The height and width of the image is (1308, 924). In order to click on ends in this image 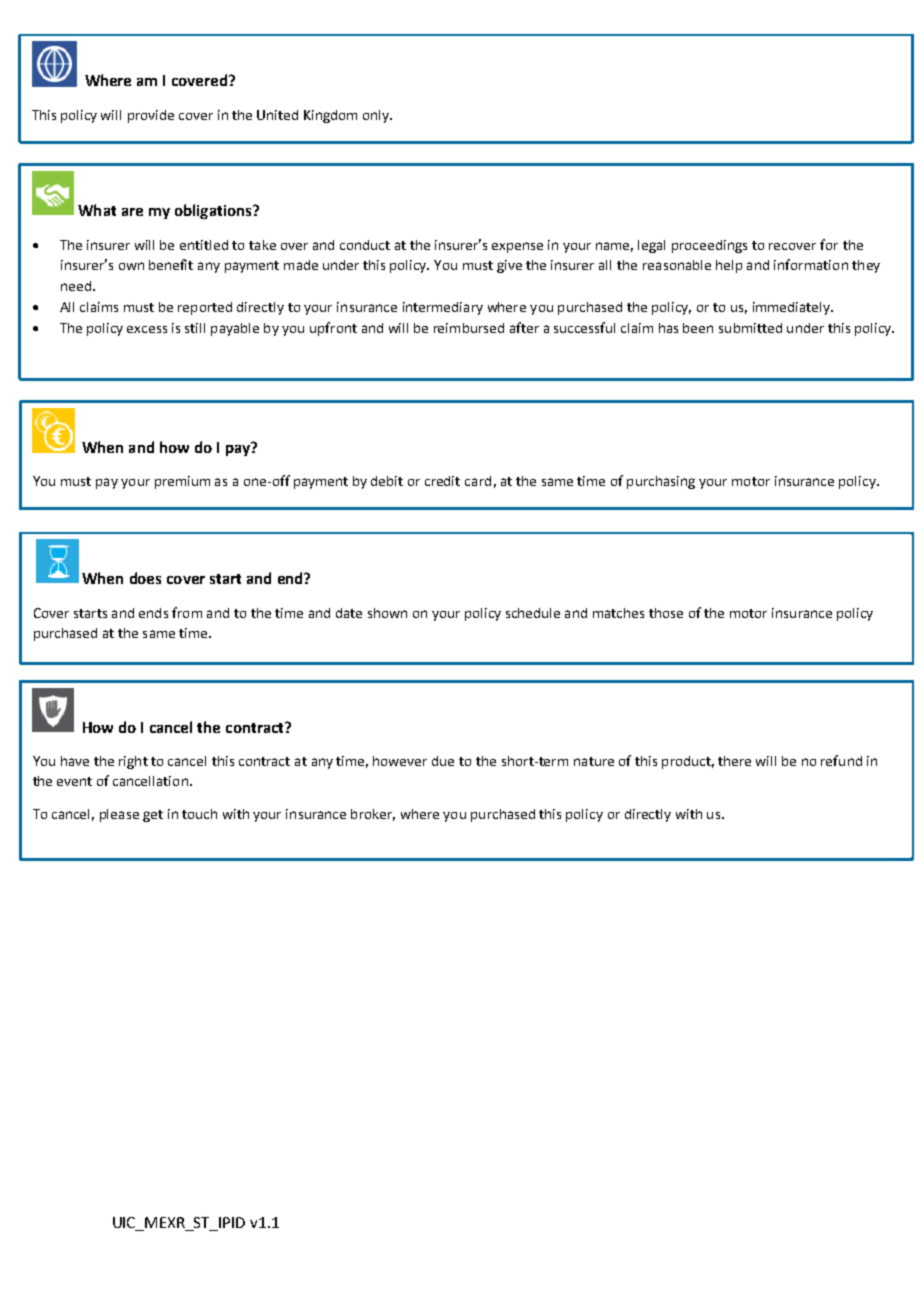, I will do `click(153, 613)`.
